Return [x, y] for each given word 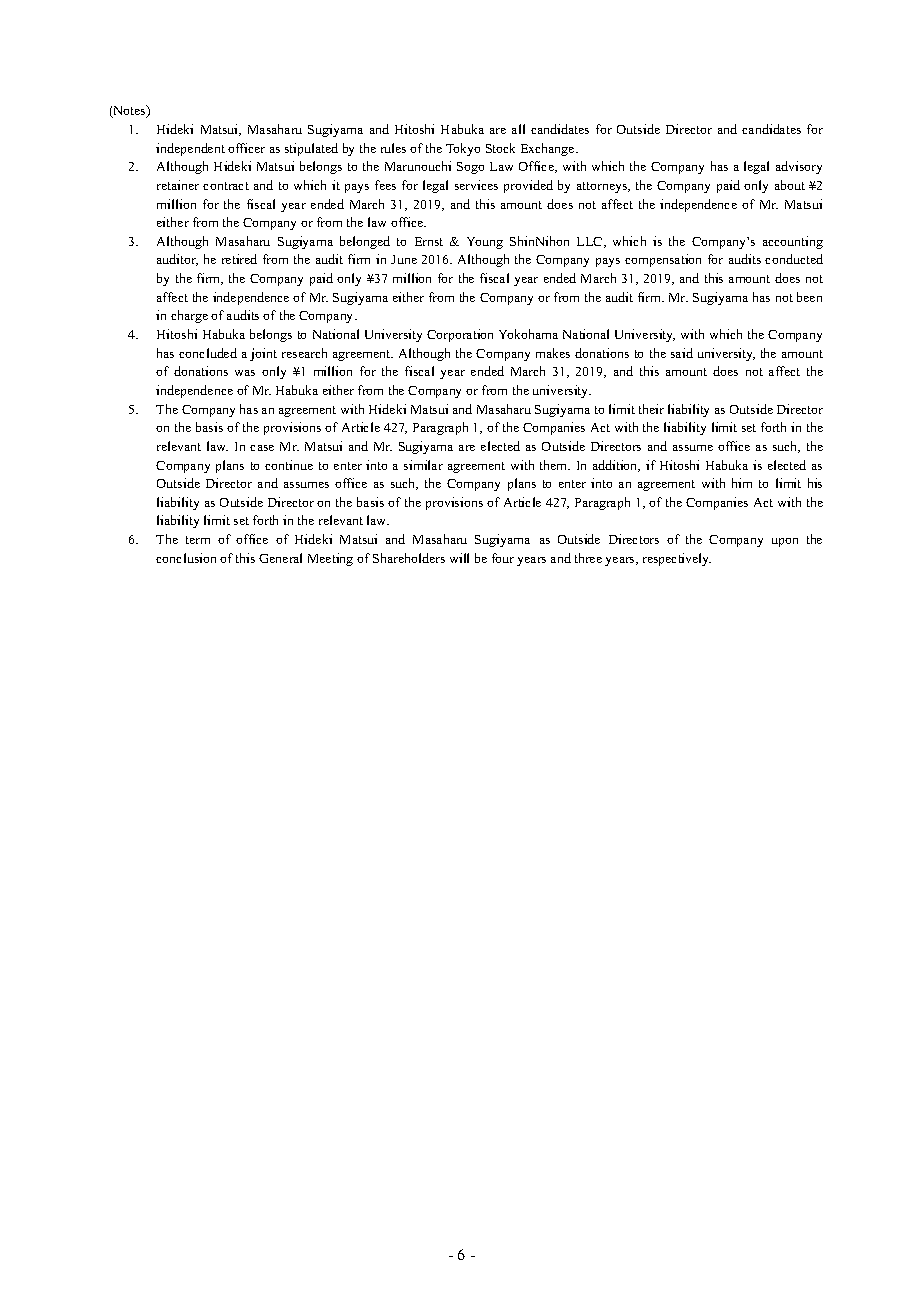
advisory [799, 167]
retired [239, 259]
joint [263, 354]
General [280, 558]
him [742, 483]
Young [485, 243]
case [262, 448]
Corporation [460, 335]
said [682, 353]
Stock [500, 148]
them [555, 465]
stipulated [311, 149]
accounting [793, 242]
